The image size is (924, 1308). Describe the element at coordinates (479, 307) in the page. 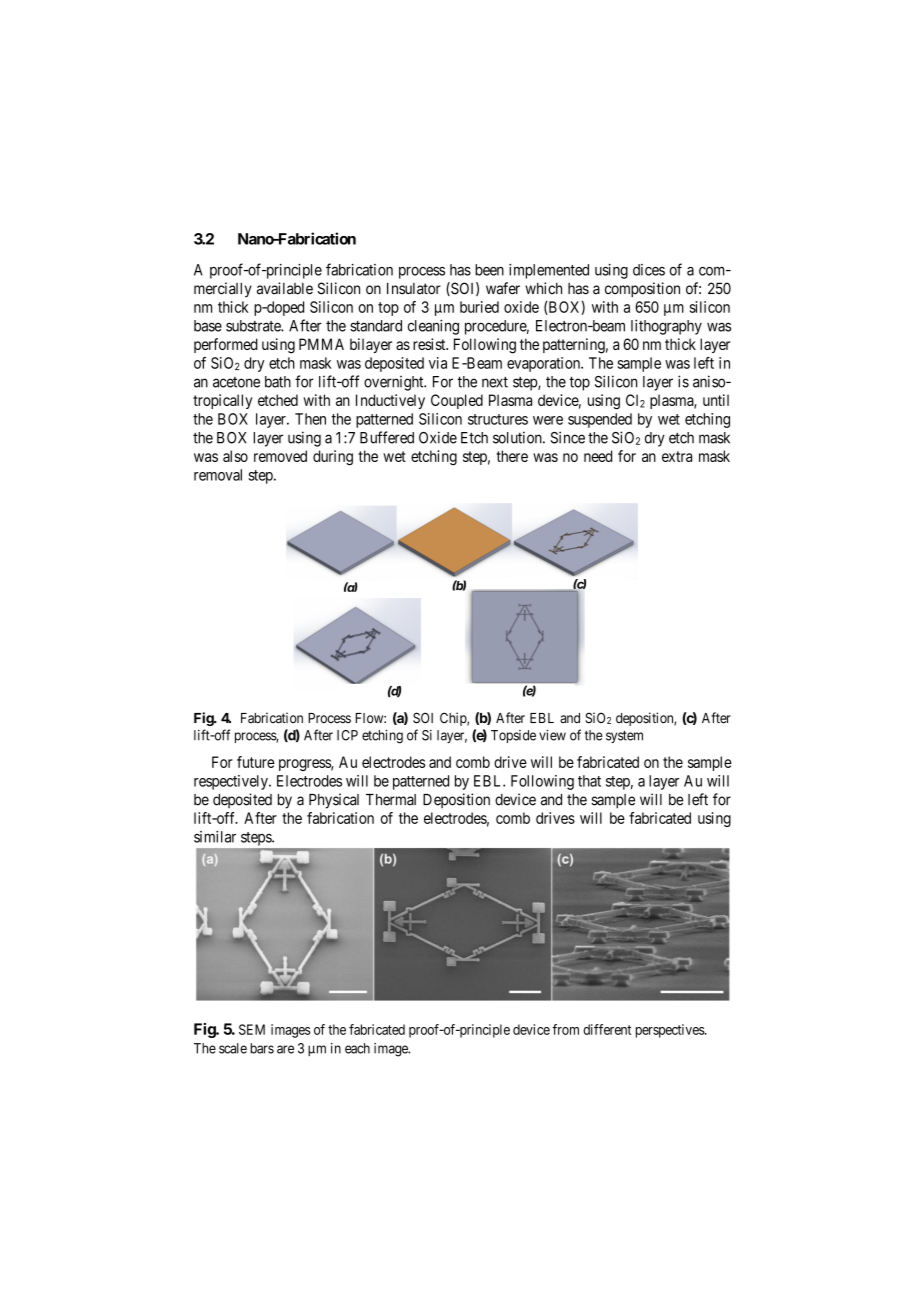

I see `buried` at that location.
